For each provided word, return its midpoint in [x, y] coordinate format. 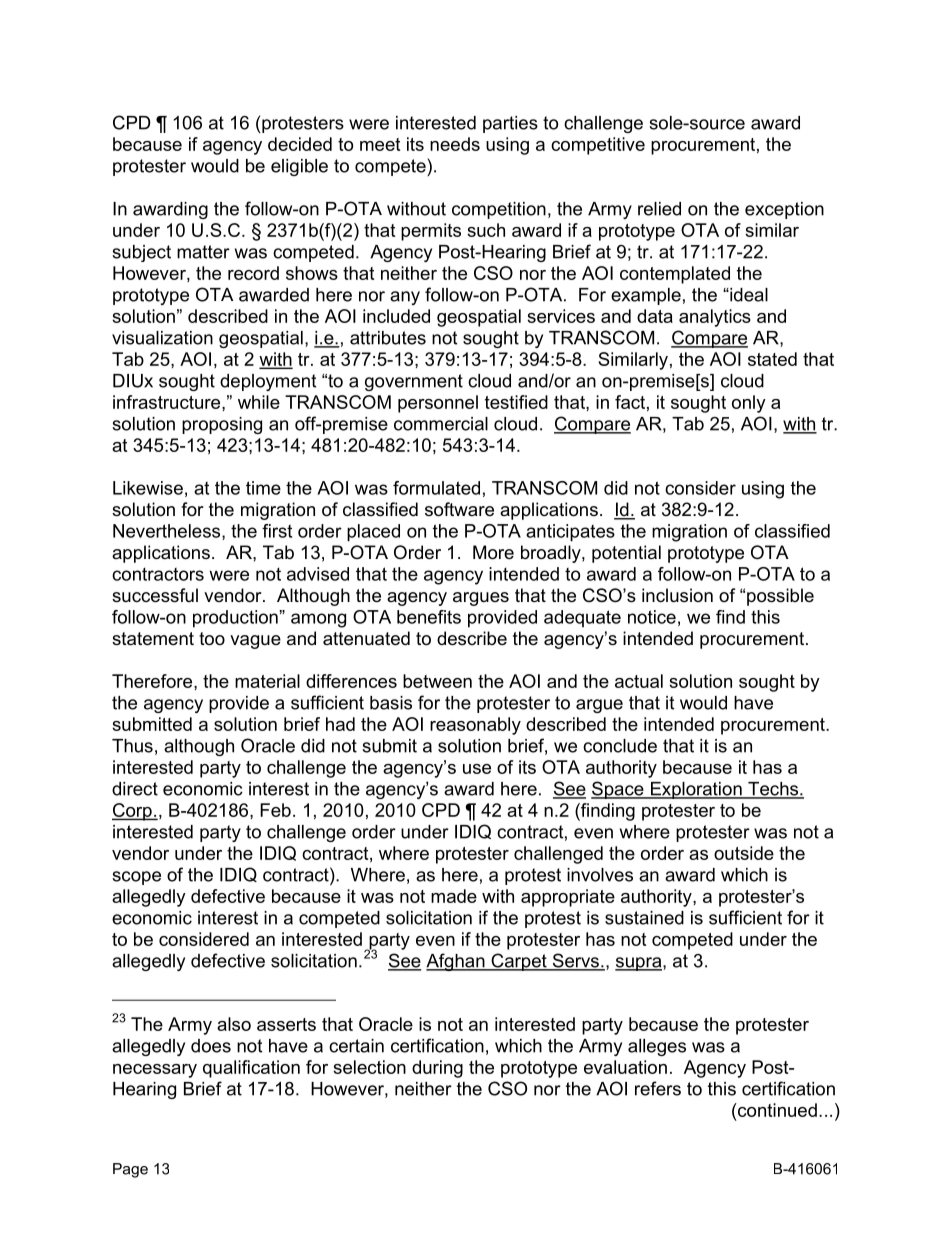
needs [455, 144]
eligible [299, 167]
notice [652, 617]
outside [744, 853]
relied [659, 209]
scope [136, 878]
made [454, 896]
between [437, 681]
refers [658, 1088]
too [212, 639]
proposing [222, 425]
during [437, 1069]
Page [130, 1170]
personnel [438, 404]
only [749, 404]
